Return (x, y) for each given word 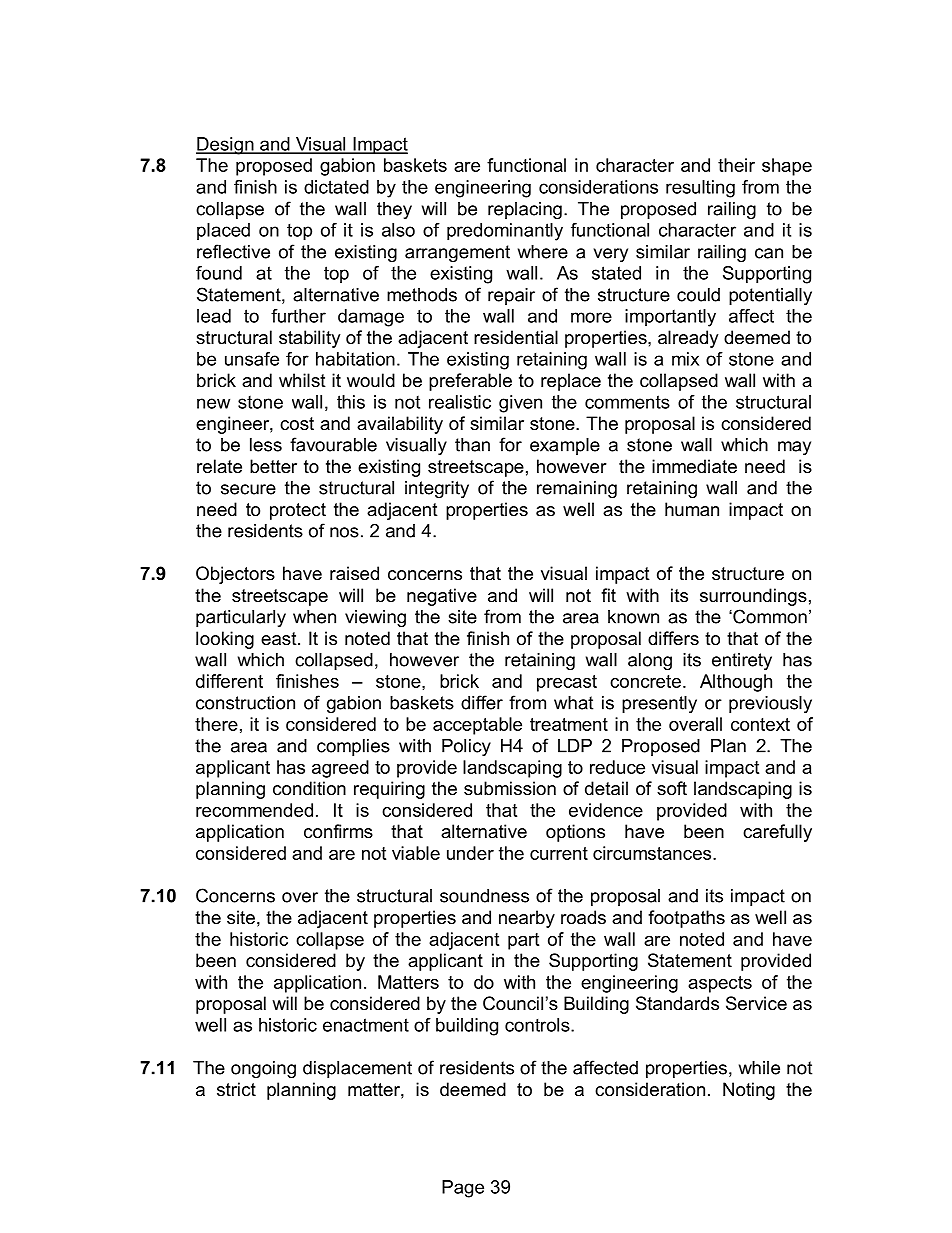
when (314, 617)
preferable (470, 382)
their (736, 165)
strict (236, 1089)
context (760, 724)
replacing (525, 210)
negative (442, 597)
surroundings (753, 597)
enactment (366, 1025)
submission (510, 788)
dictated (336, 187)
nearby (527, 919)
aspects (720, 984)
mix (685, 359)
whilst (302, 380)
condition (309, 788)
